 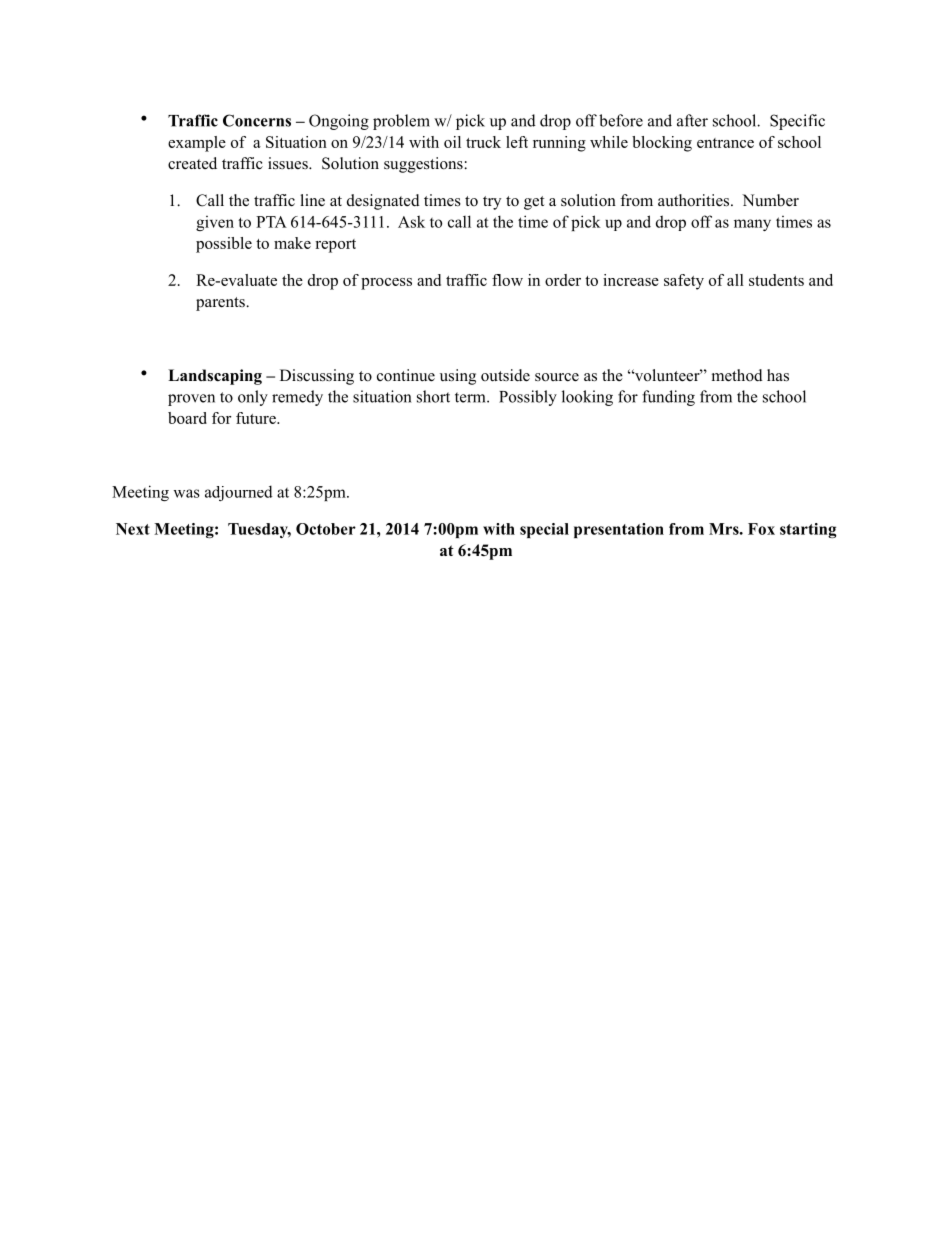 I want to click on truck, so click(x=483, y=142).
